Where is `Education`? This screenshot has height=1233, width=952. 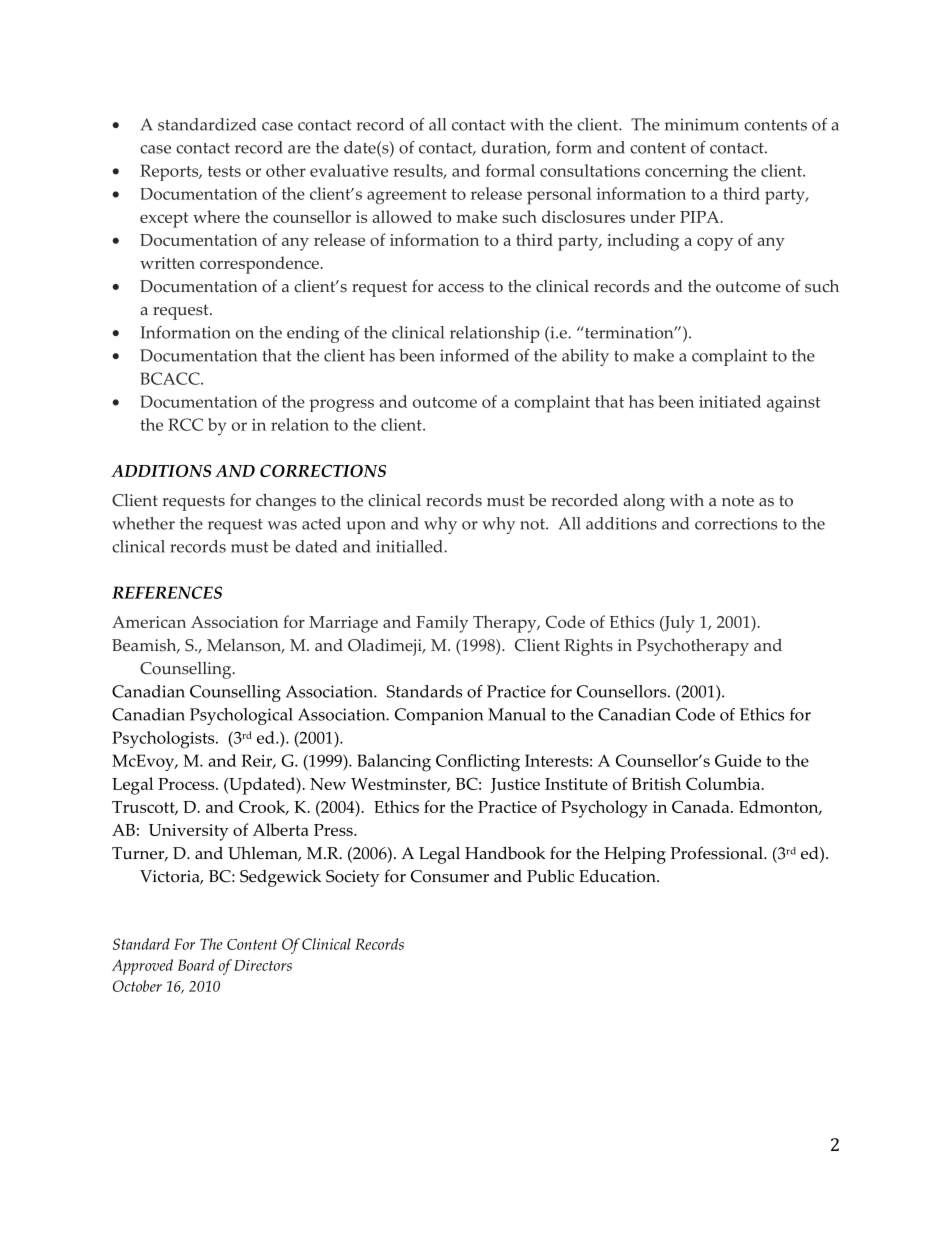
Education is located at coordinates (618, 876).
